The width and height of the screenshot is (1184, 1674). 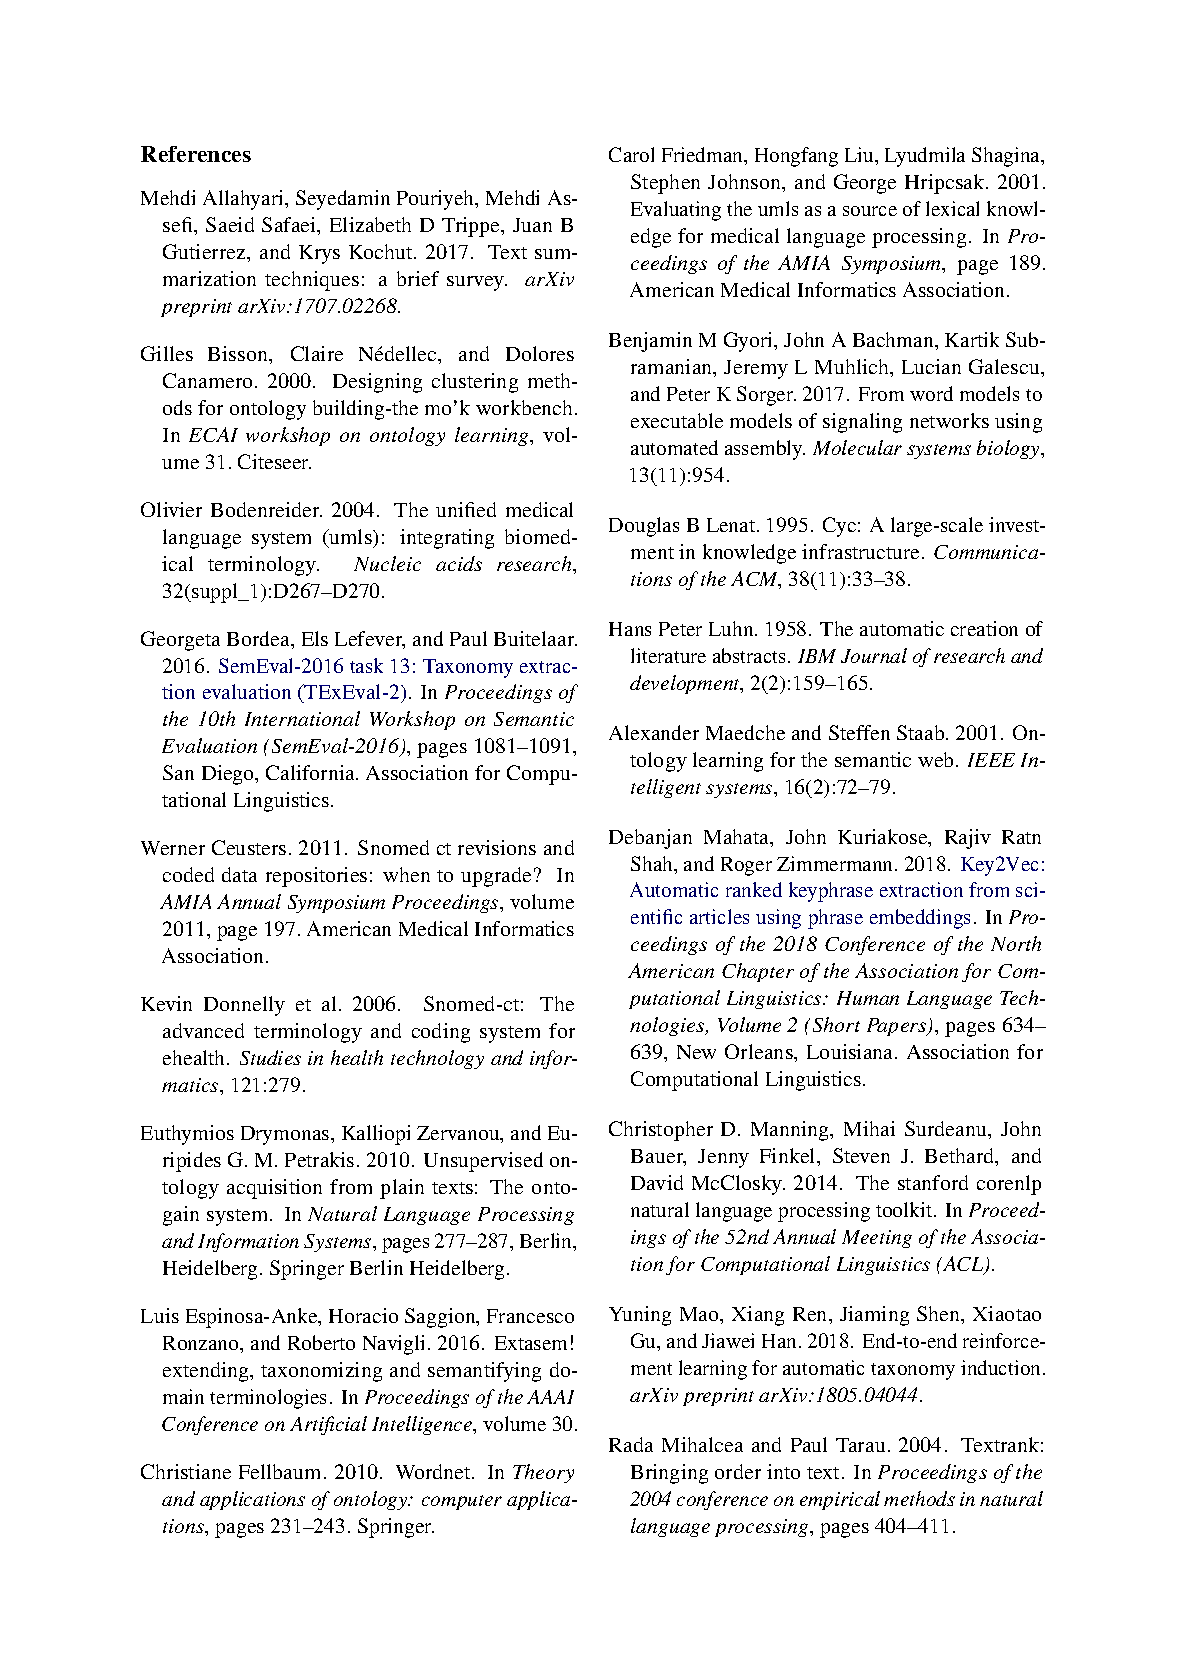 What do you see at coordinates (229, 775) in the screenshot?
I see `Diego` at bounding box center [229, 775].
